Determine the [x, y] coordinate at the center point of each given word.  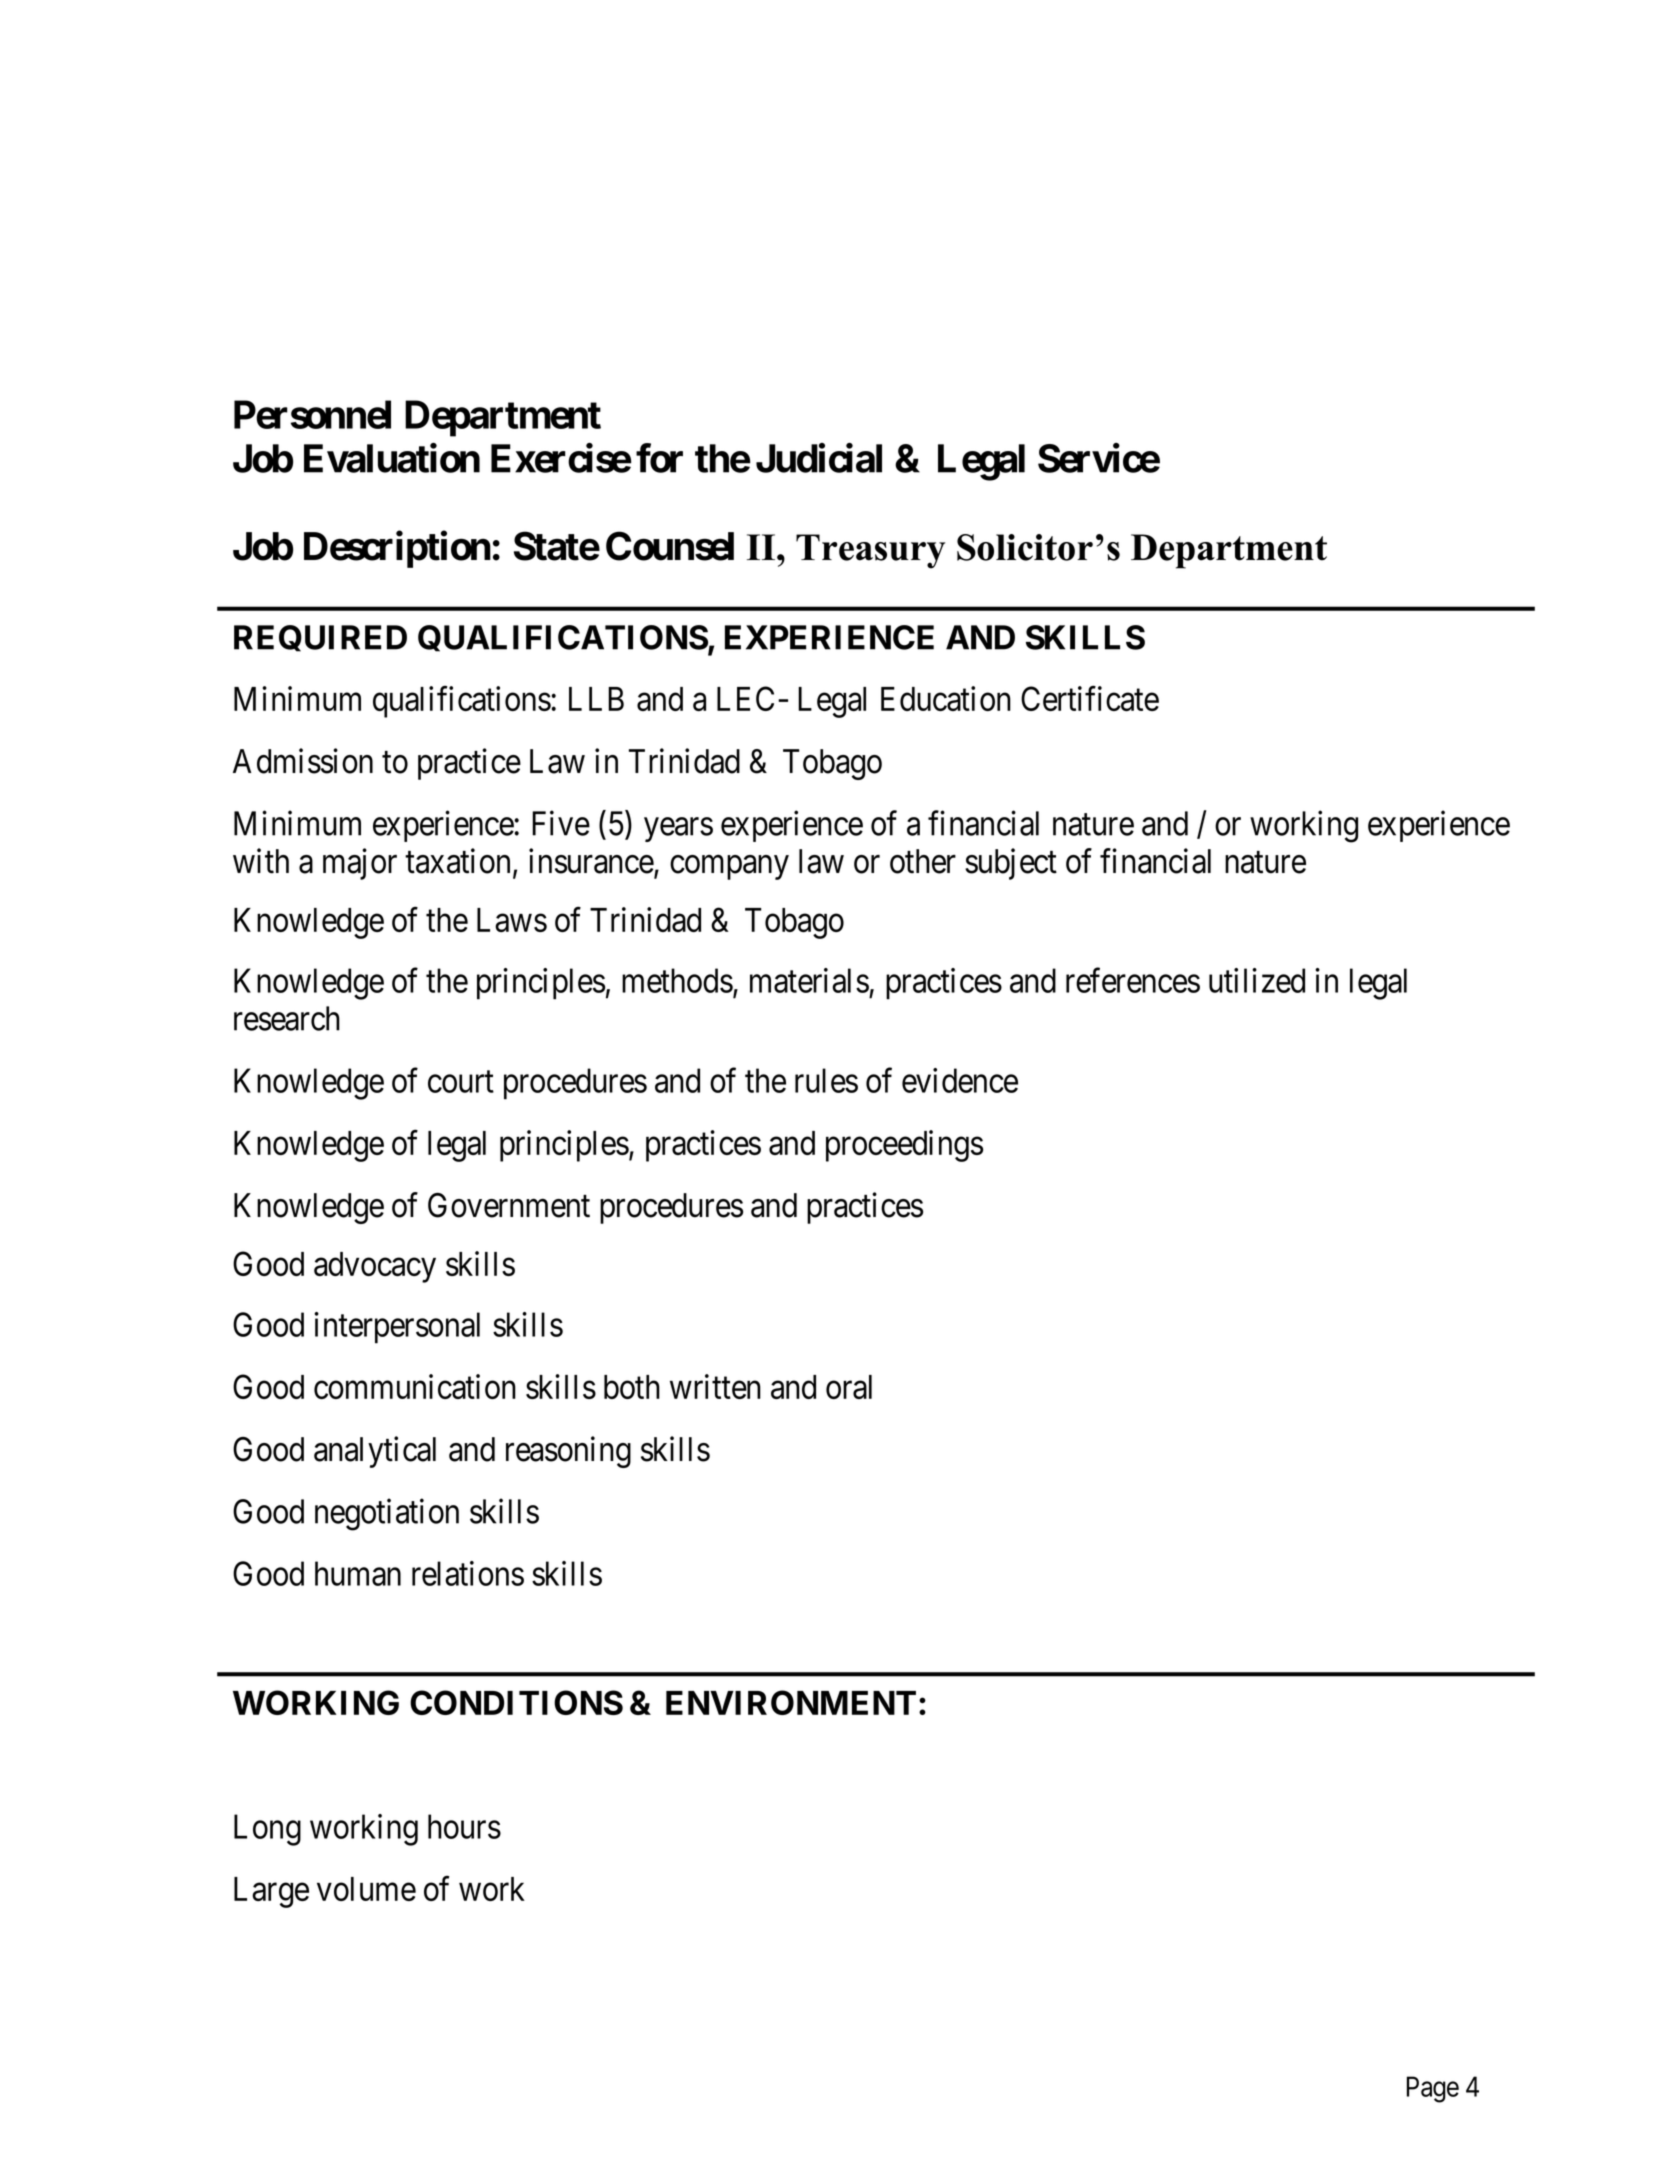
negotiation [387, 1515]
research [287, 1018]
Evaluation [392, 458]
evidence [960, 1080]
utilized [1257, 980]
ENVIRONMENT [791, 1702]
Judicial [819, 458]
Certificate [1090, 698]
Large [271, 1892]
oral [849, 1387]
